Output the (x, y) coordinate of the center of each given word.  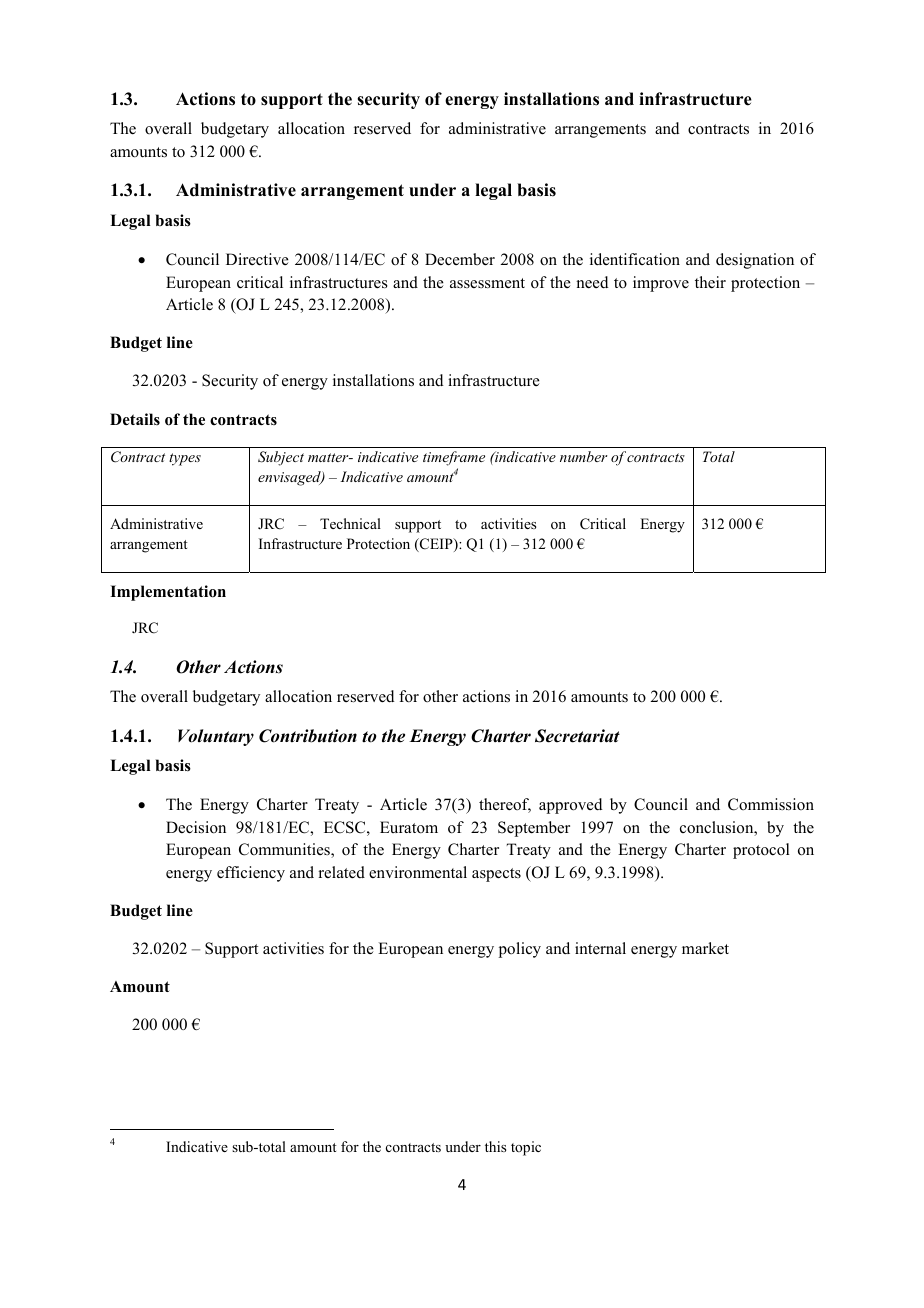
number (583, 456)
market (705, 948)
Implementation (168, 593)
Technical (350, 523)
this (495, 1146)
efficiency (251, 874)
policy (520, 950)
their (710, 282)
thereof (505, 805)
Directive (257, 259)
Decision (196, 827)
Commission (771, 804)
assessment (487, 283)
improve (661, 284)
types (185, 459)
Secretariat (577, 736)
